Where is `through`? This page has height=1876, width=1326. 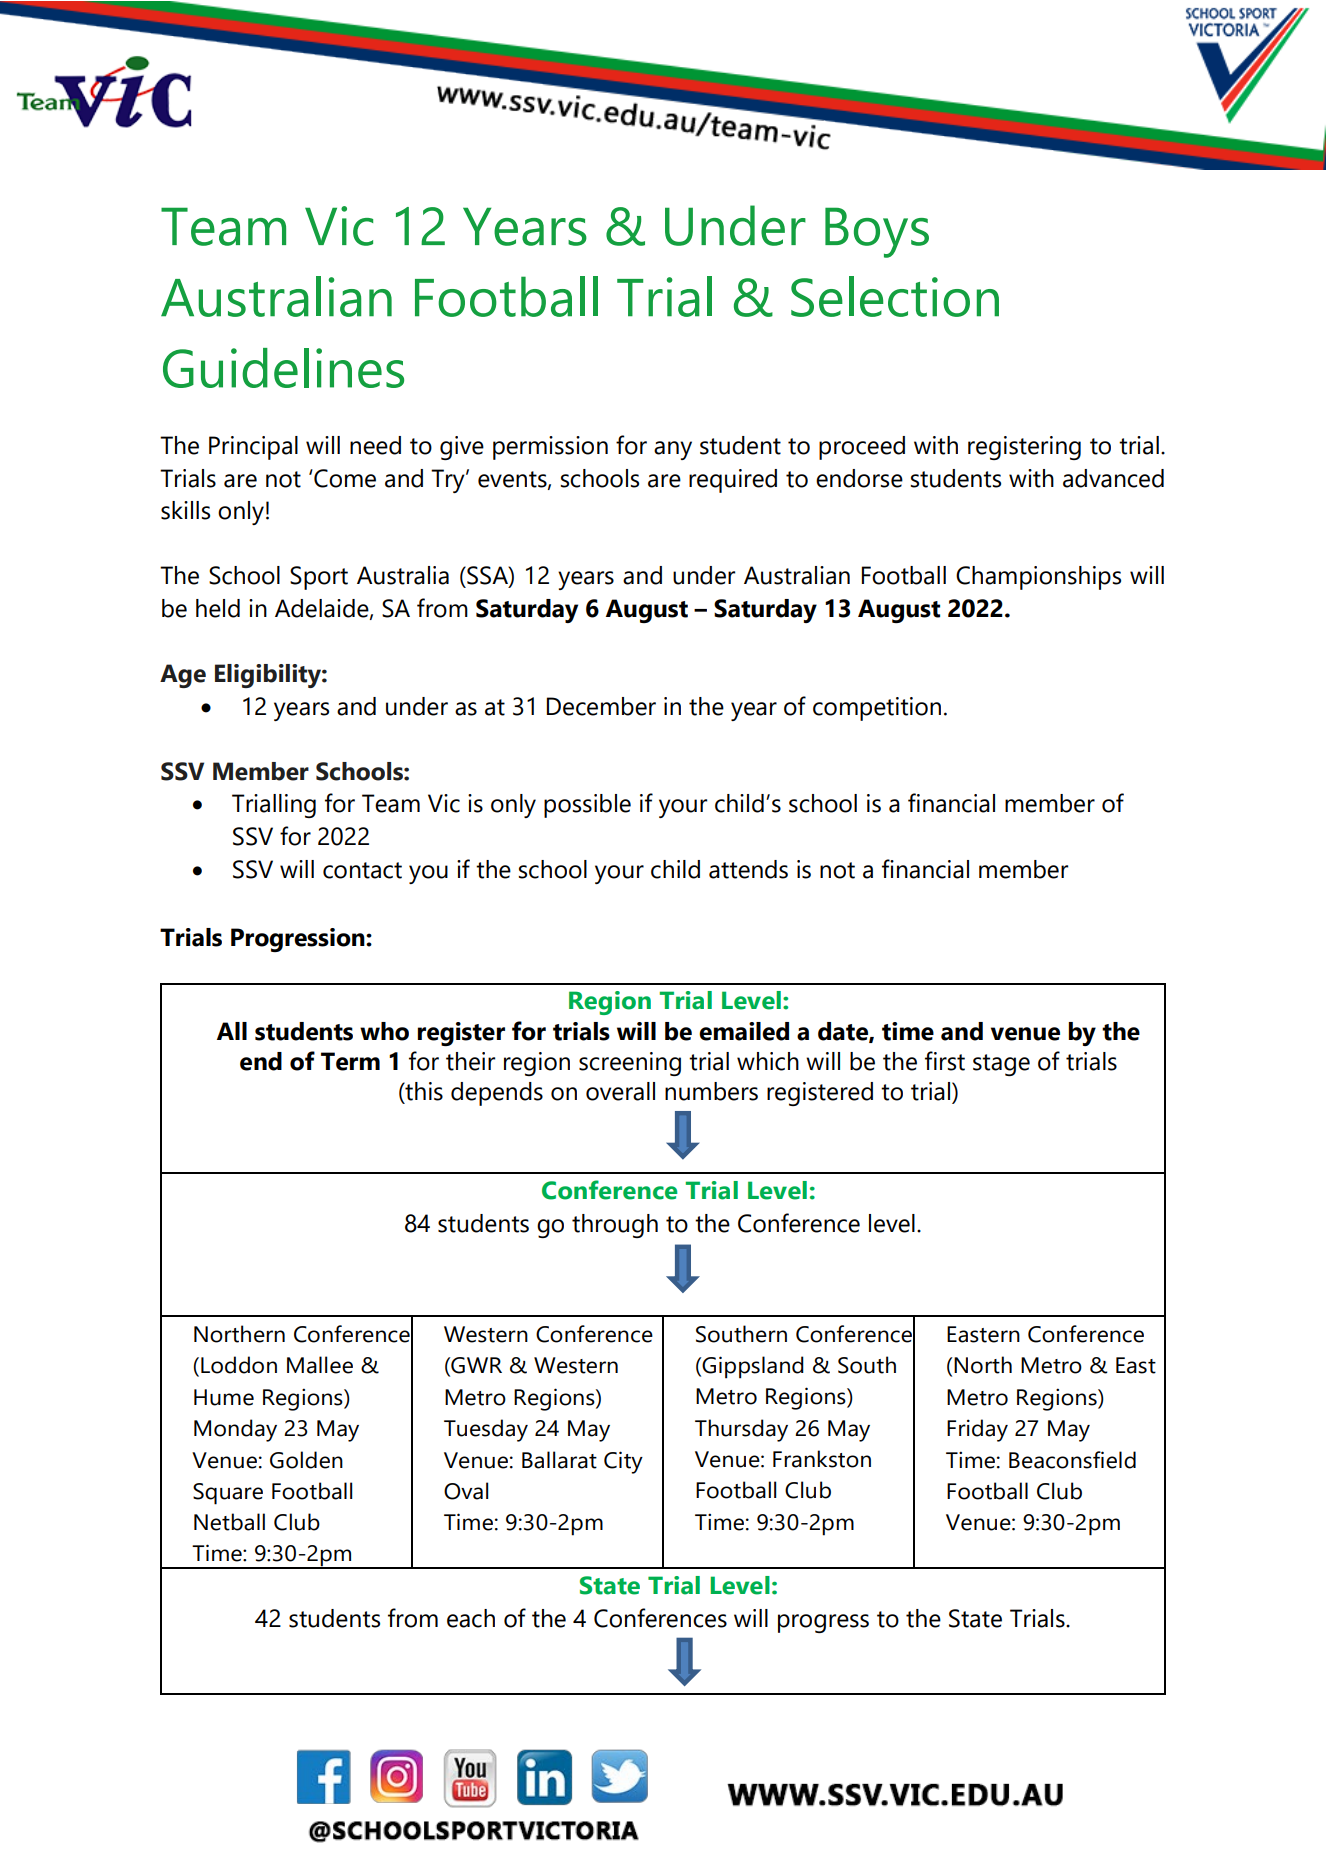
through is located at coordinates (615, 1226).
